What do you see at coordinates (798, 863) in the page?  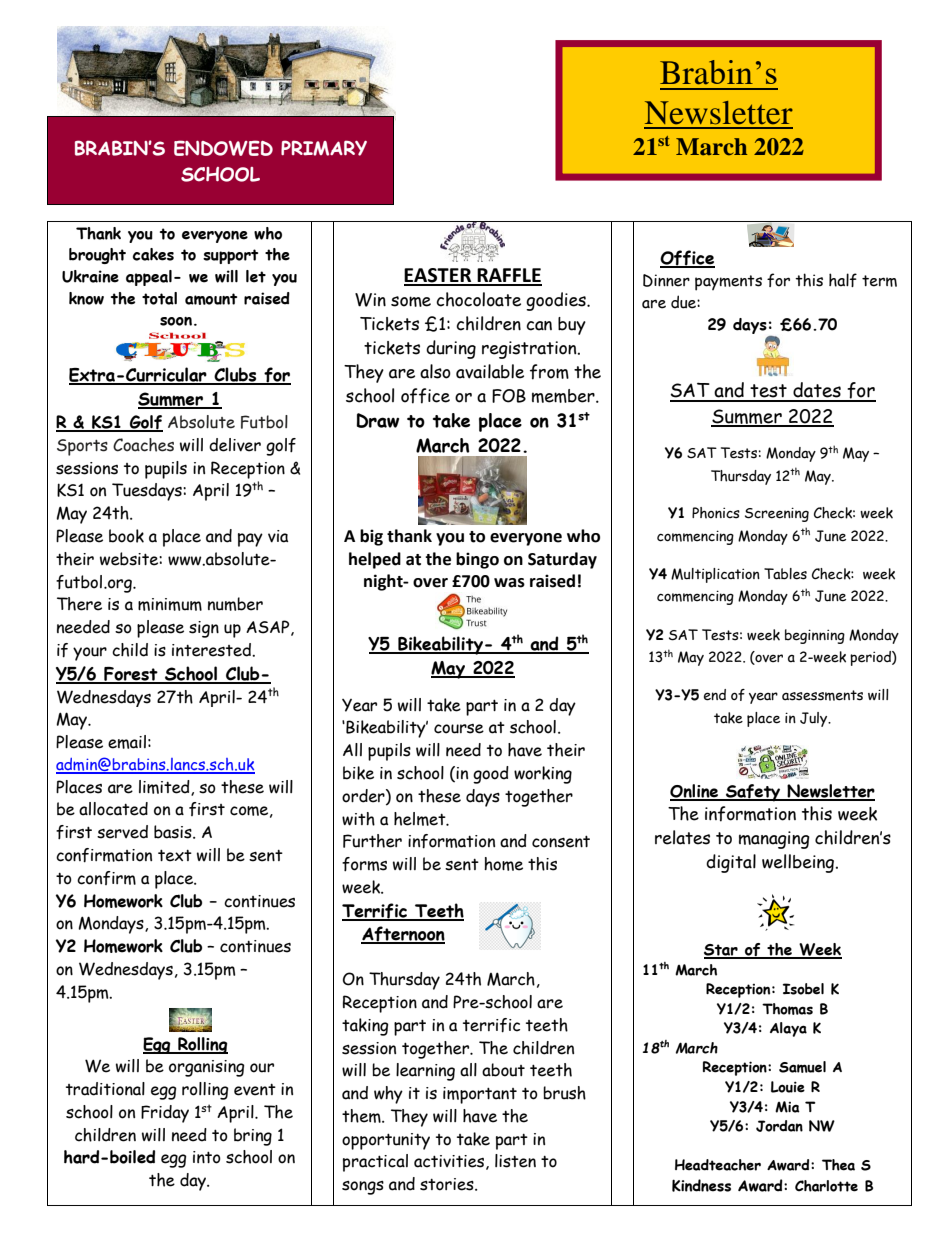 I see `wellbeing` at bounding box center [798, 863].
